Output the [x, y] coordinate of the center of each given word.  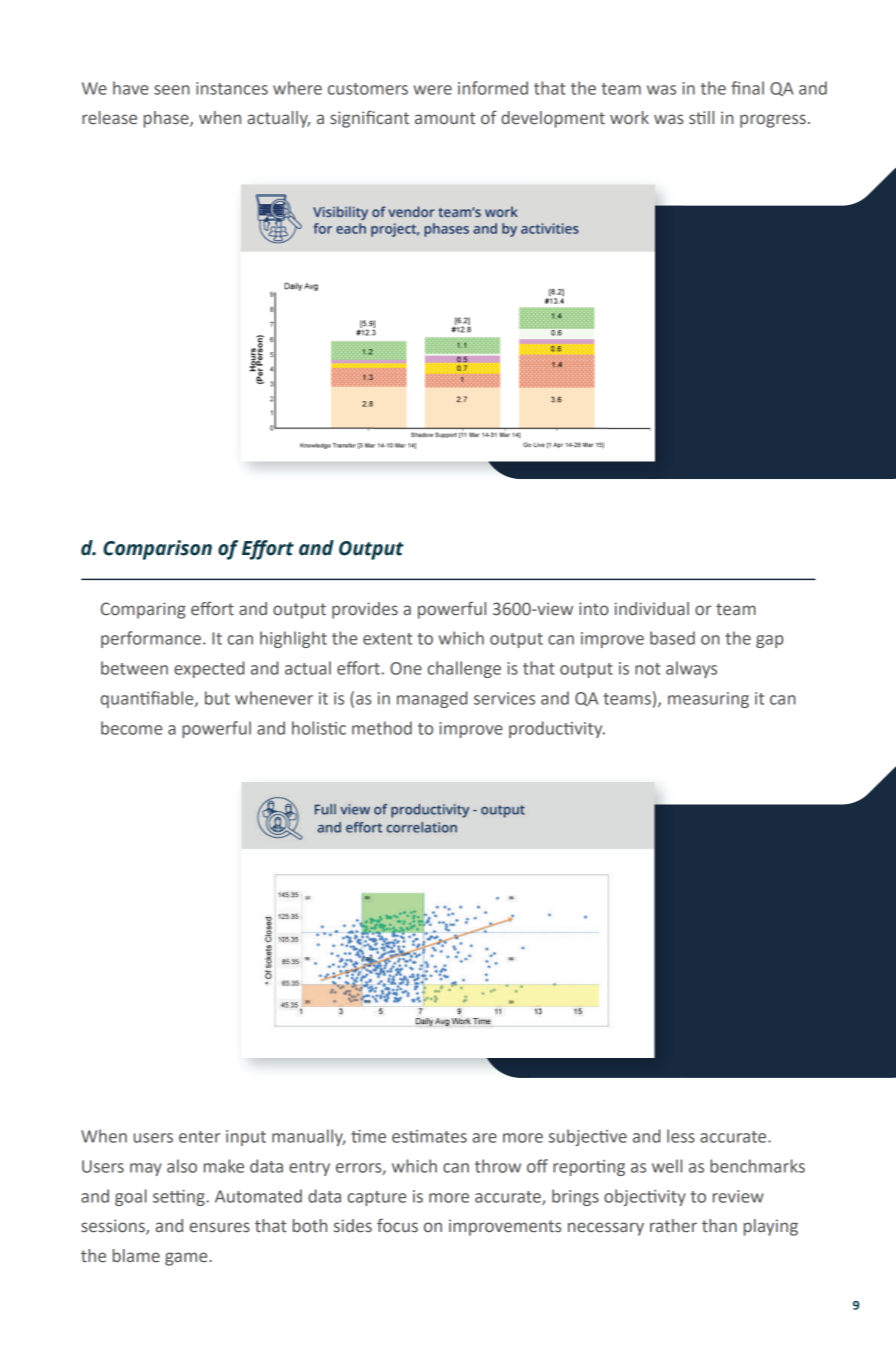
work [629, 118]
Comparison [157, 550]
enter [199, 1137]
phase [167, 119]
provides [365, 610]
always [691, 669]
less [681, 1136]
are [485, 1138]
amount [445, 118]
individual [652, 609]
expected [209, 669]
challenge [464, 669]
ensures [219, 1227]
